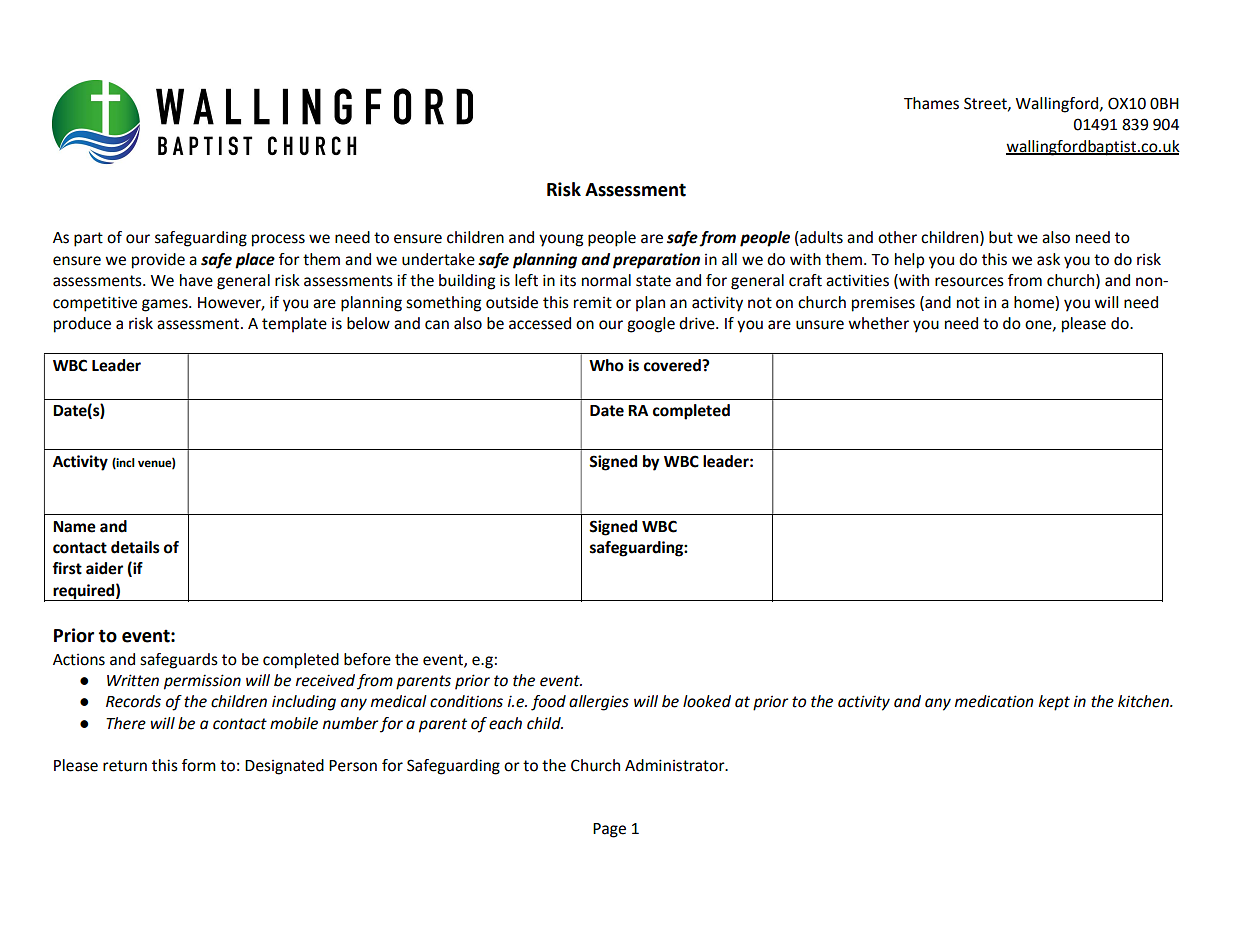  What do you see at coordinates (593, 303) in the screenshot?
I see `remit` at bounding box center [593, 303].
